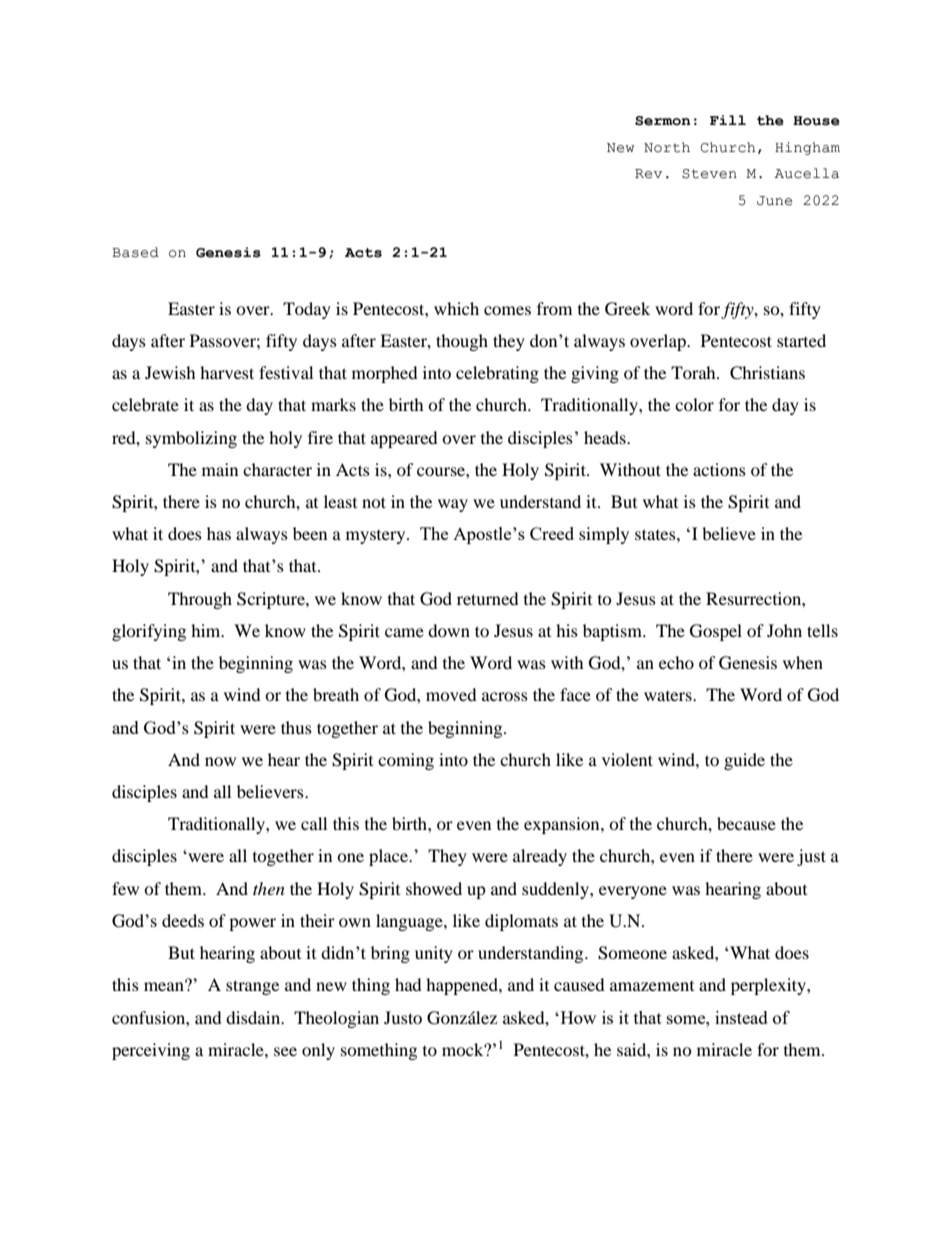 The height and width of the screenshot is (1233, 952). I want to click on moved, so click(451, 694).
